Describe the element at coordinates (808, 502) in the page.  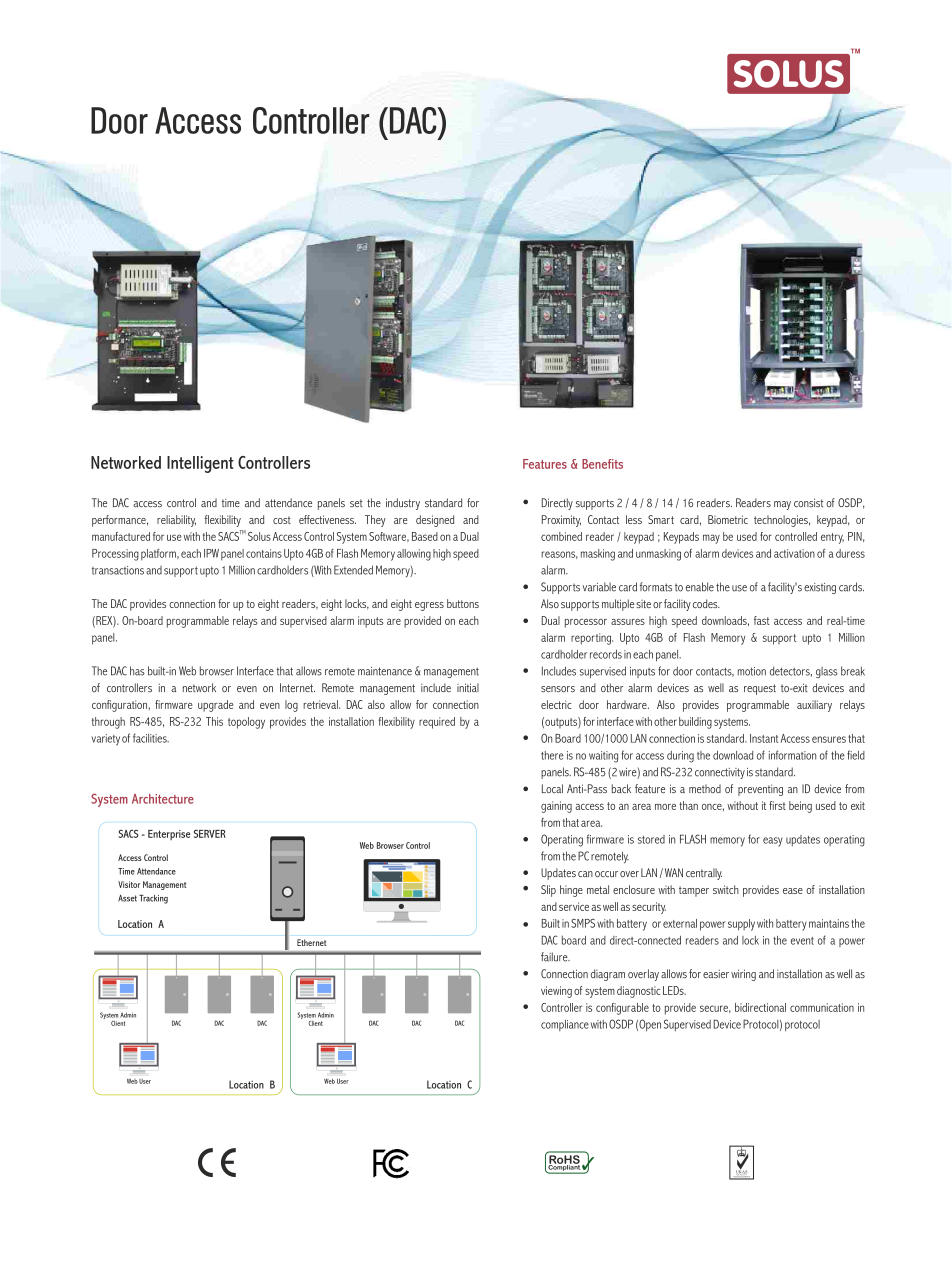
I see `consist` at that location.
